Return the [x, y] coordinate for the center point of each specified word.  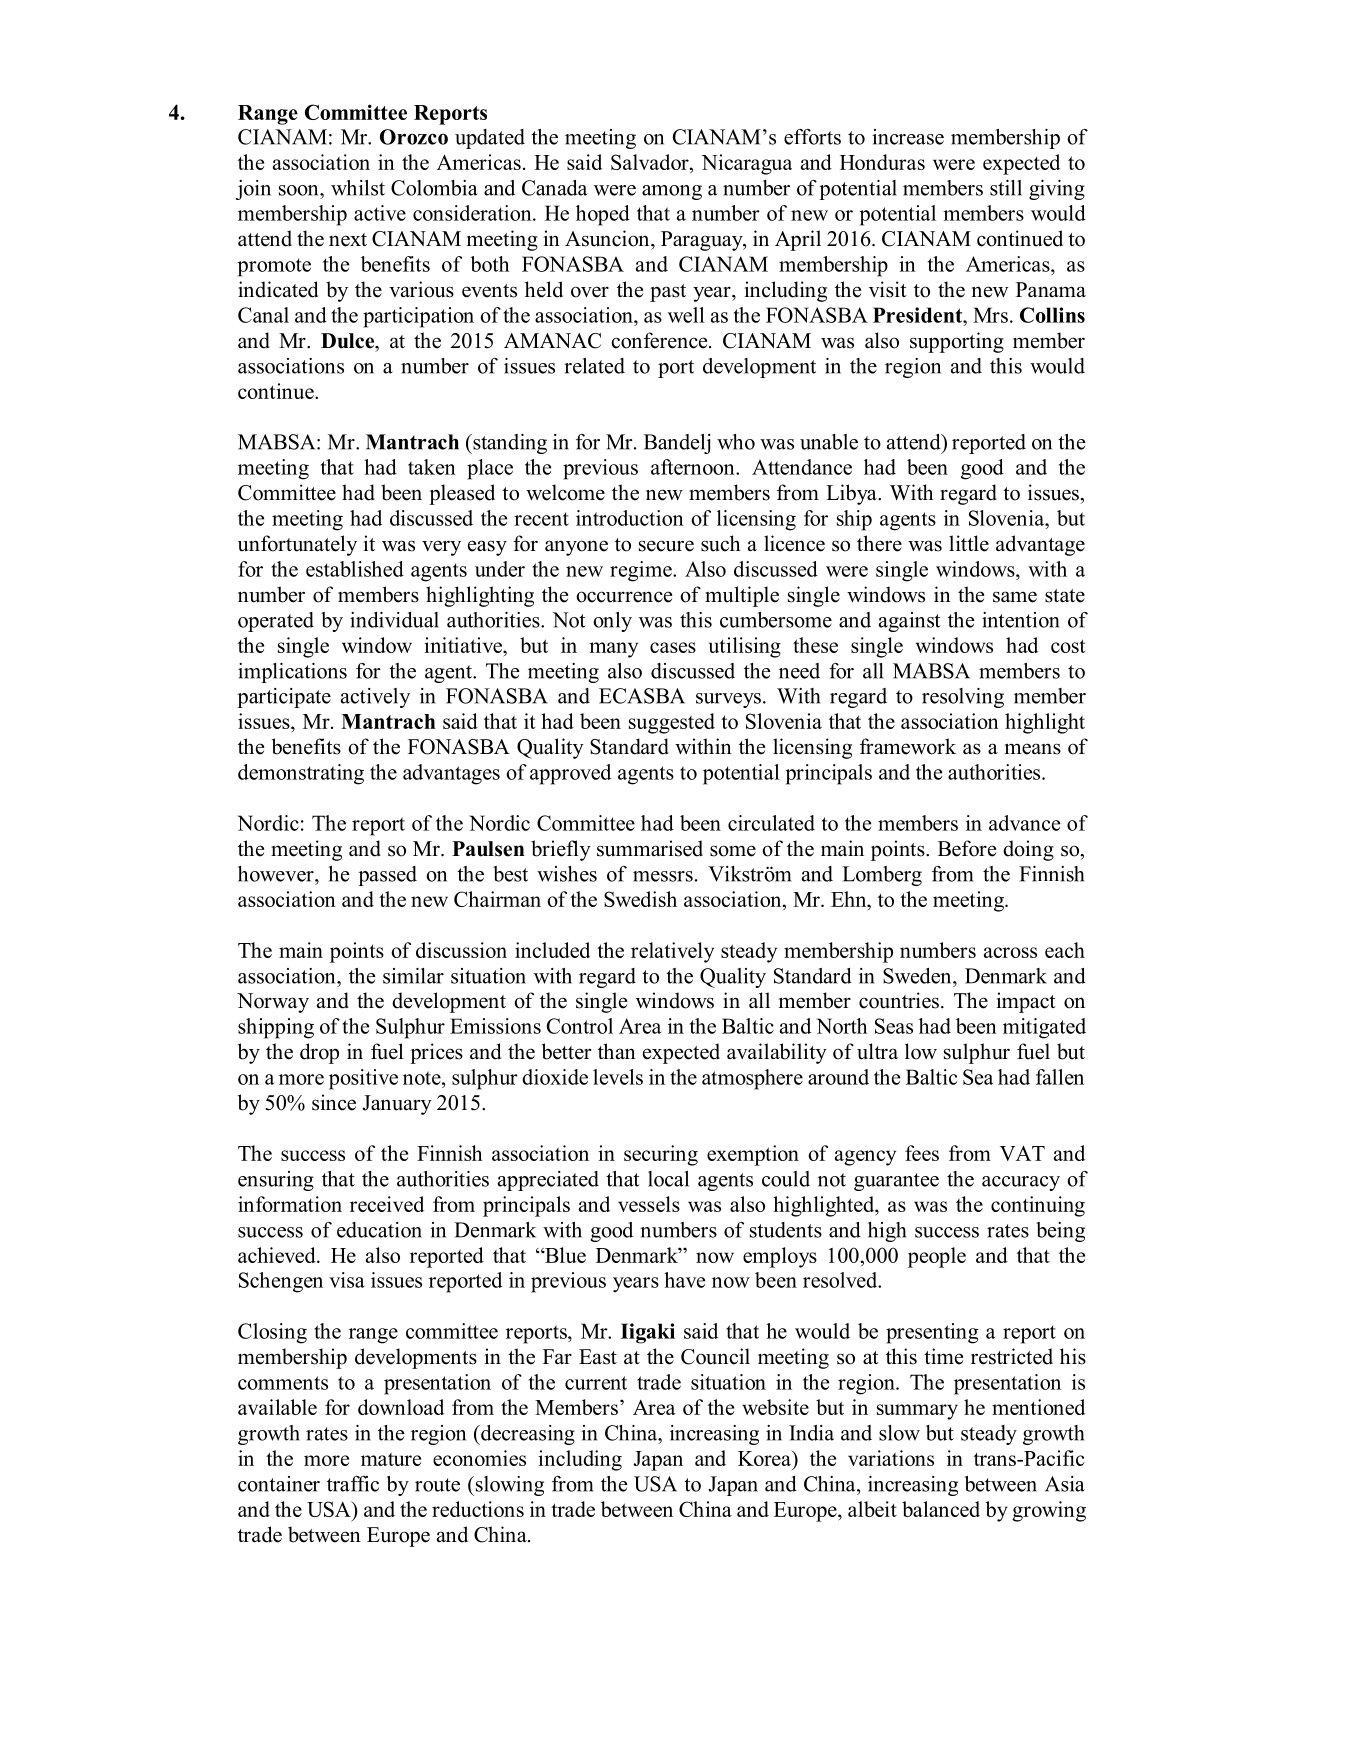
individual [394, 620]
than [617, 1051]
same [1015, 597]
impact [1026, 1002]
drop [319, 1053]
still [1006, 188]
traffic [353, 1484]
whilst [358, 188]
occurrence [624, 597]
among [672, 192]
